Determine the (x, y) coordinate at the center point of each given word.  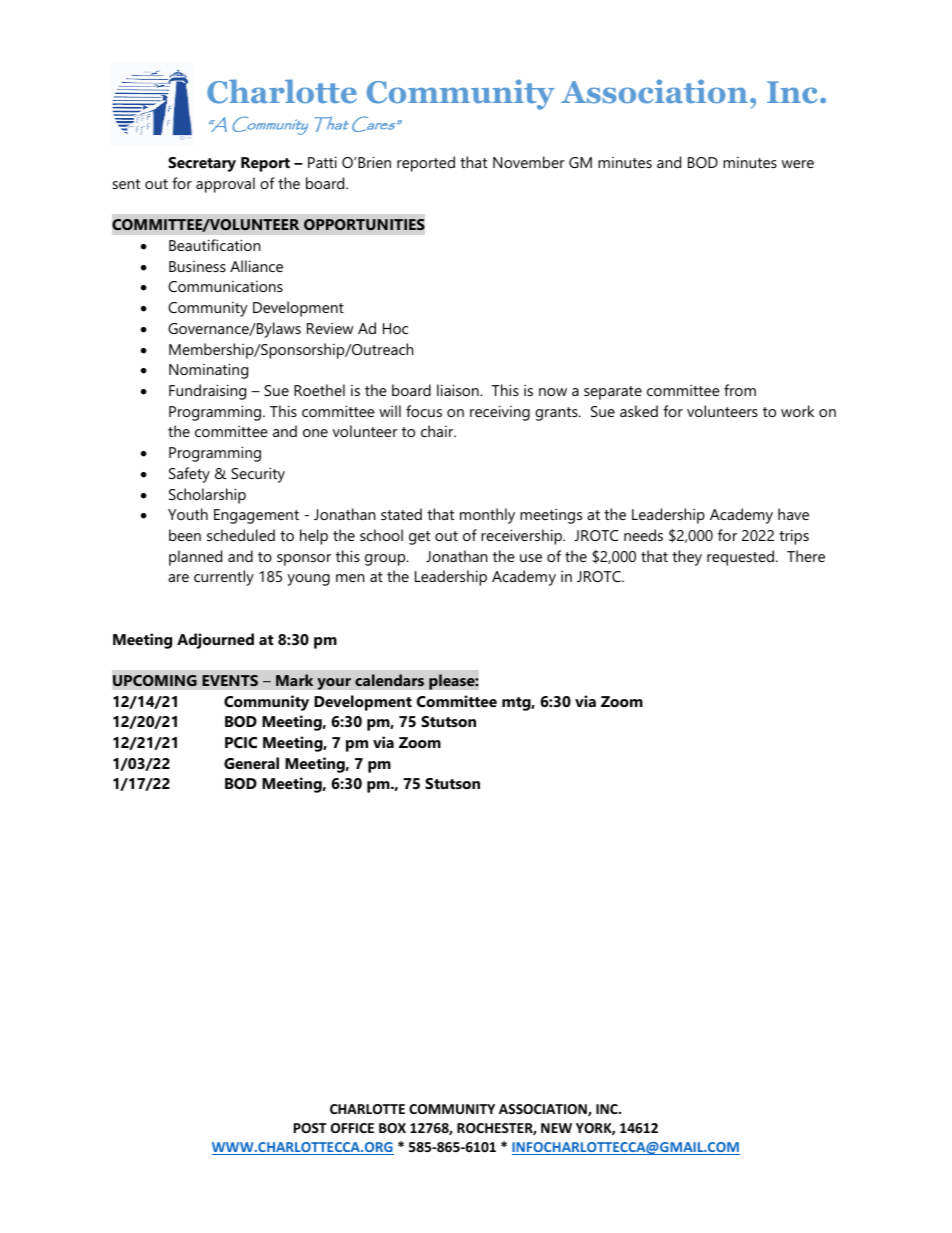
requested (740, 558)
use (531, 558)
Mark (294, 680)
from (740, 390)
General (251, 763)
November (529, 162)
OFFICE (352, 1128)
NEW (556, 1128)
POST (310, 1128)
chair (438, 431)
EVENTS (230, 680)
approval (225, 185)
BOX (392, 1128)
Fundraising (207, 392)
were (798, 164)
